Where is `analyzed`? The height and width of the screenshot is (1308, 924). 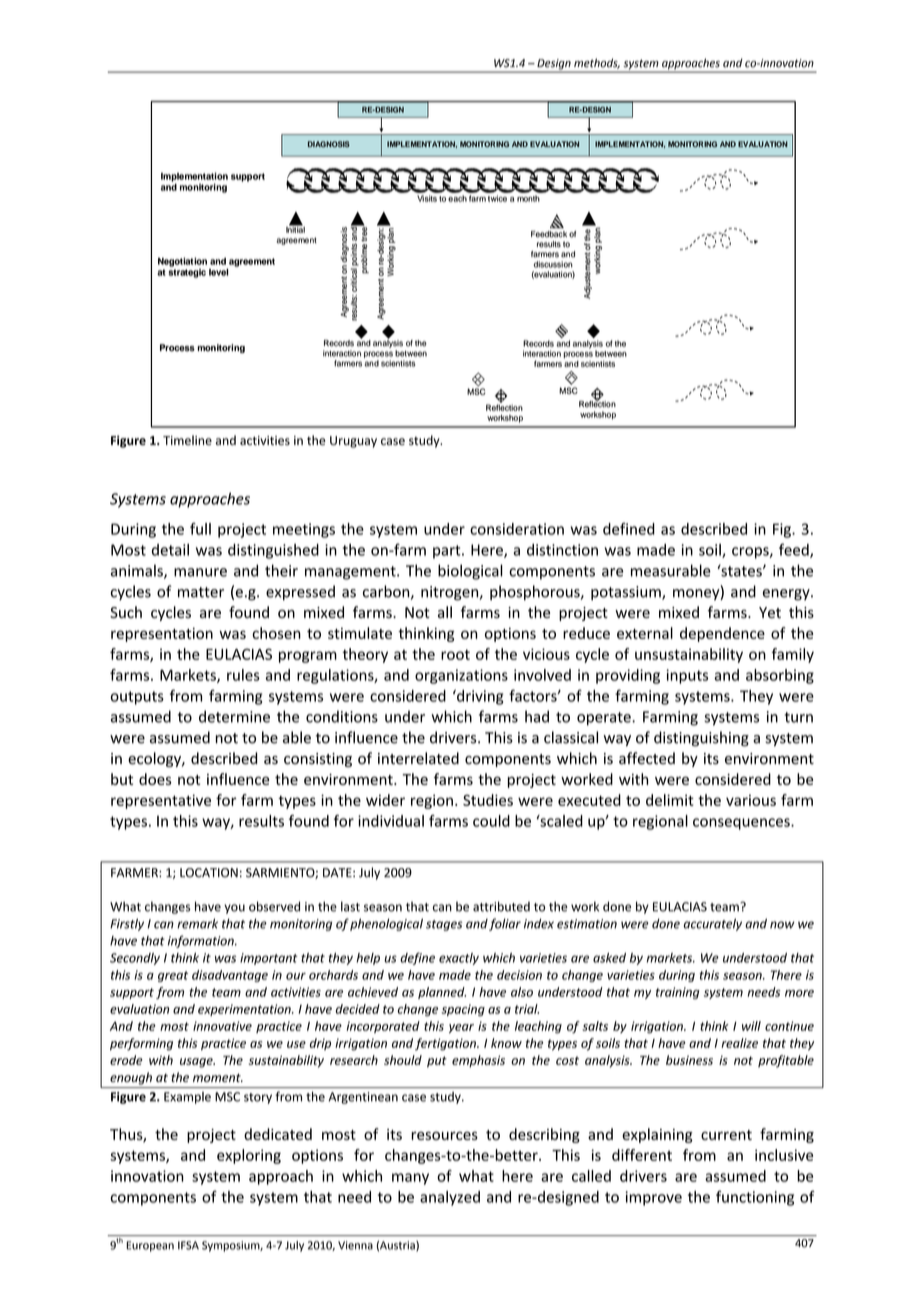 analyzed is located at coordinates (450, 1198).
